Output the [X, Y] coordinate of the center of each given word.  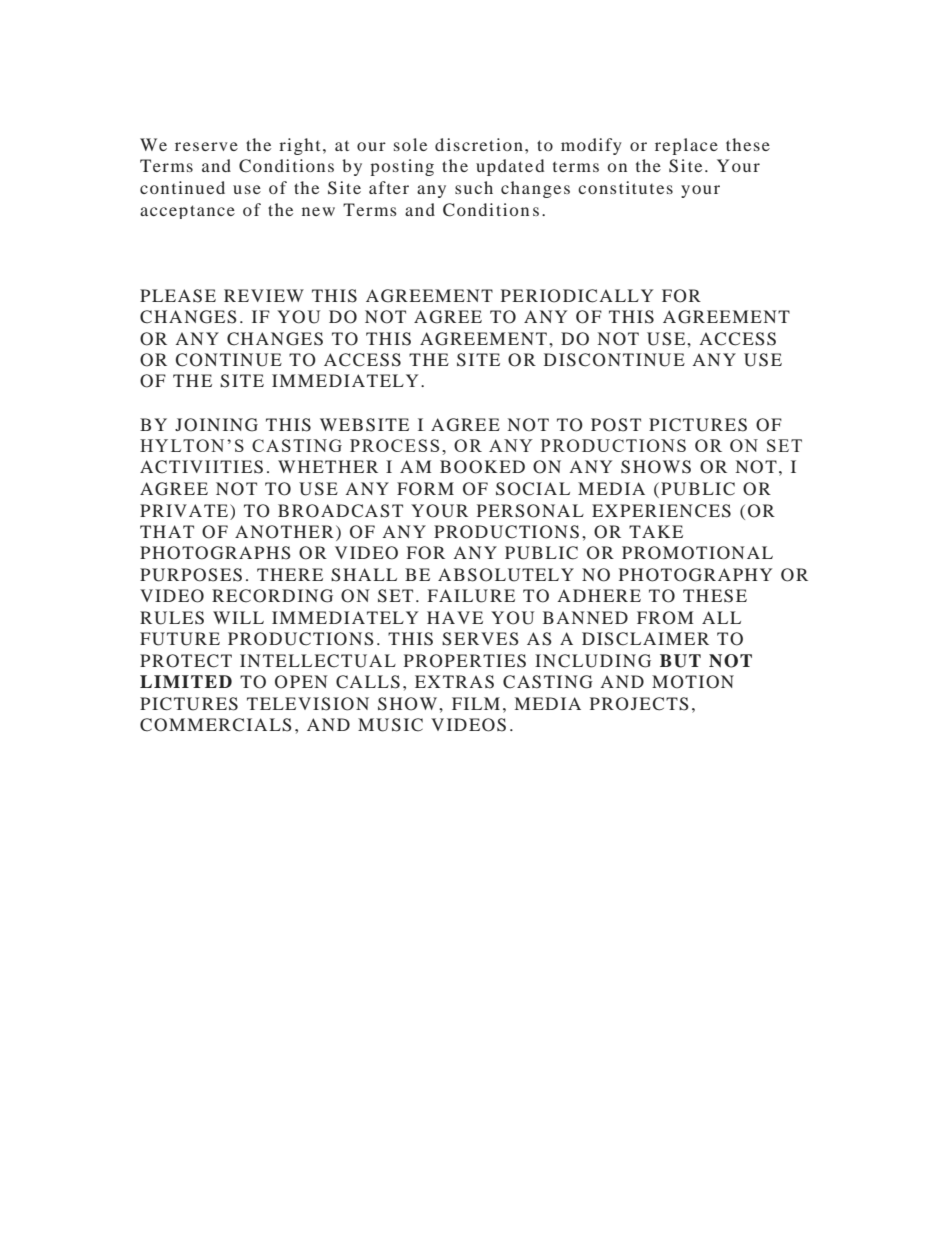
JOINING [216, 425]
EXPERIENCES [661, 511]
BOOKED [482, 467]
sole [410, 144]
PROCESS [394, 445]
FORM [425, 489]
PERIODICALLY [577, 296]
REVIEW [264, 295]
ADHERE [599, 595]
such [474, 187]
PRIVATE [185, 510]
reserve [206, 146]
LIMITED [186, 681]
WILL [238, 617]
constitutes [625, 187]
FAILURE [471, 596]
